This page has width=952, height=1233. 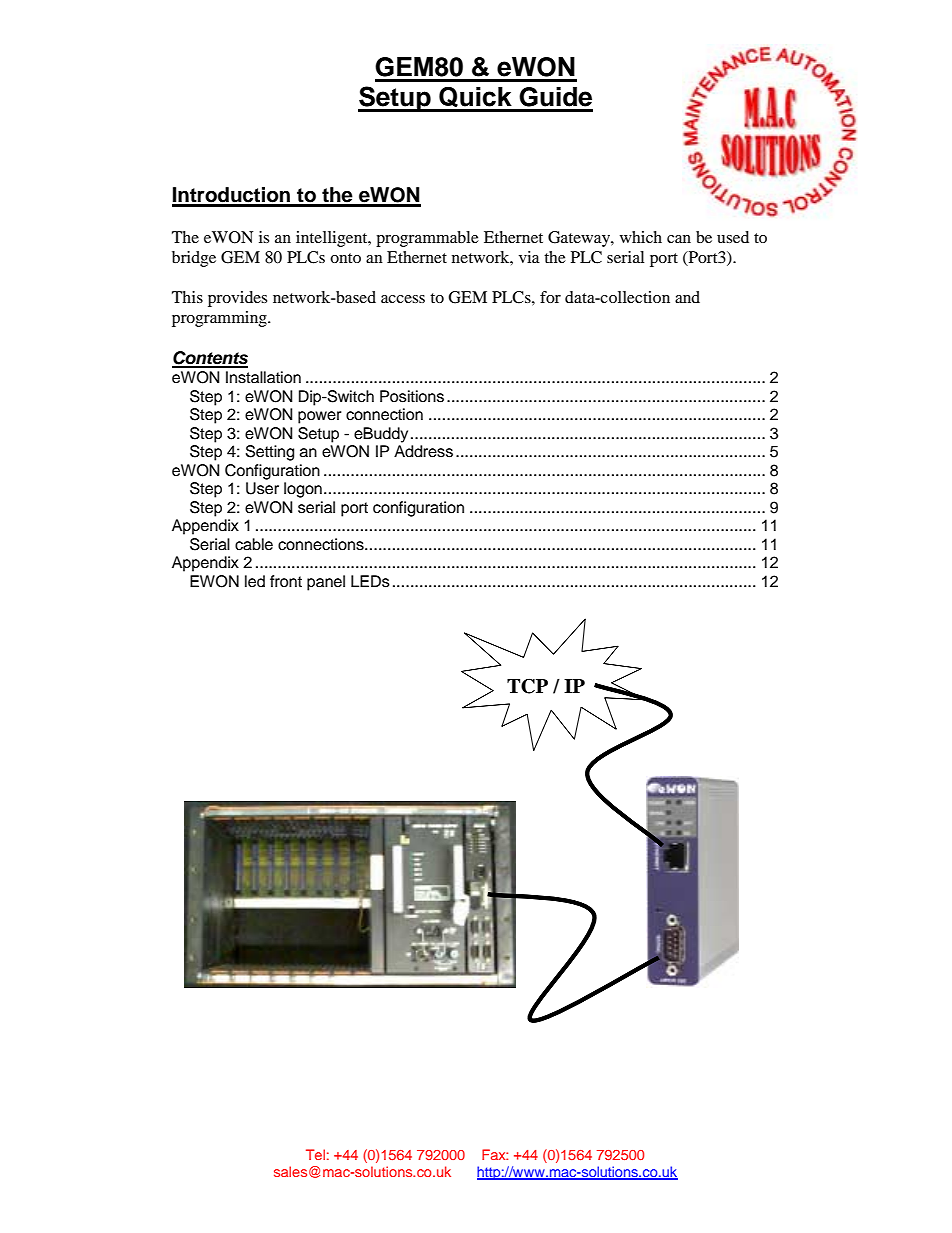 What do you see at coordinates (254, 544) in the page?
I see `cable` at bounding box center [254, 544].
